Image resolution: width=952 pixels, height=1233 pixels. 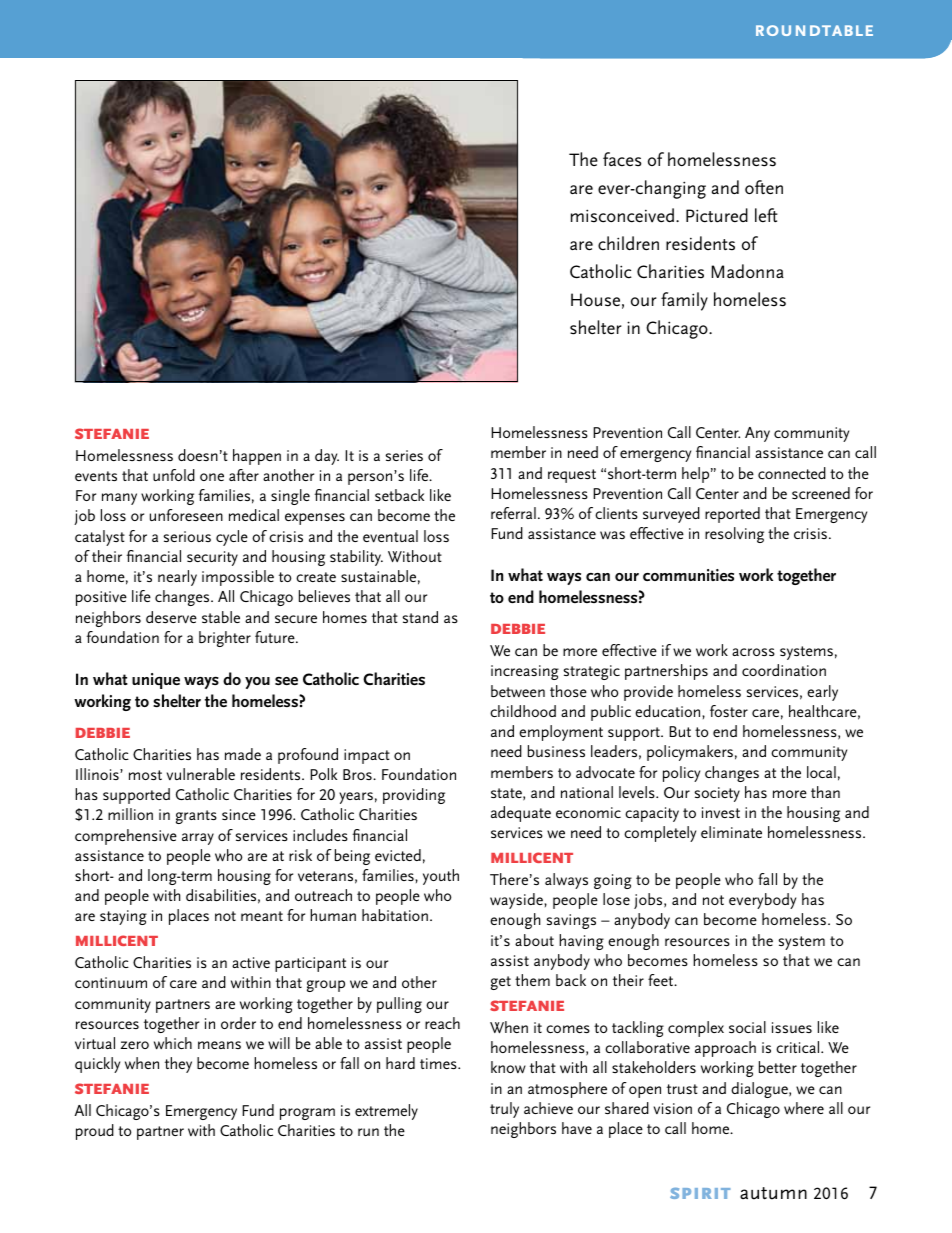 What do you see at coordinates (764, 187) in the image?
I see `often` at bounding box center [764, 187].
